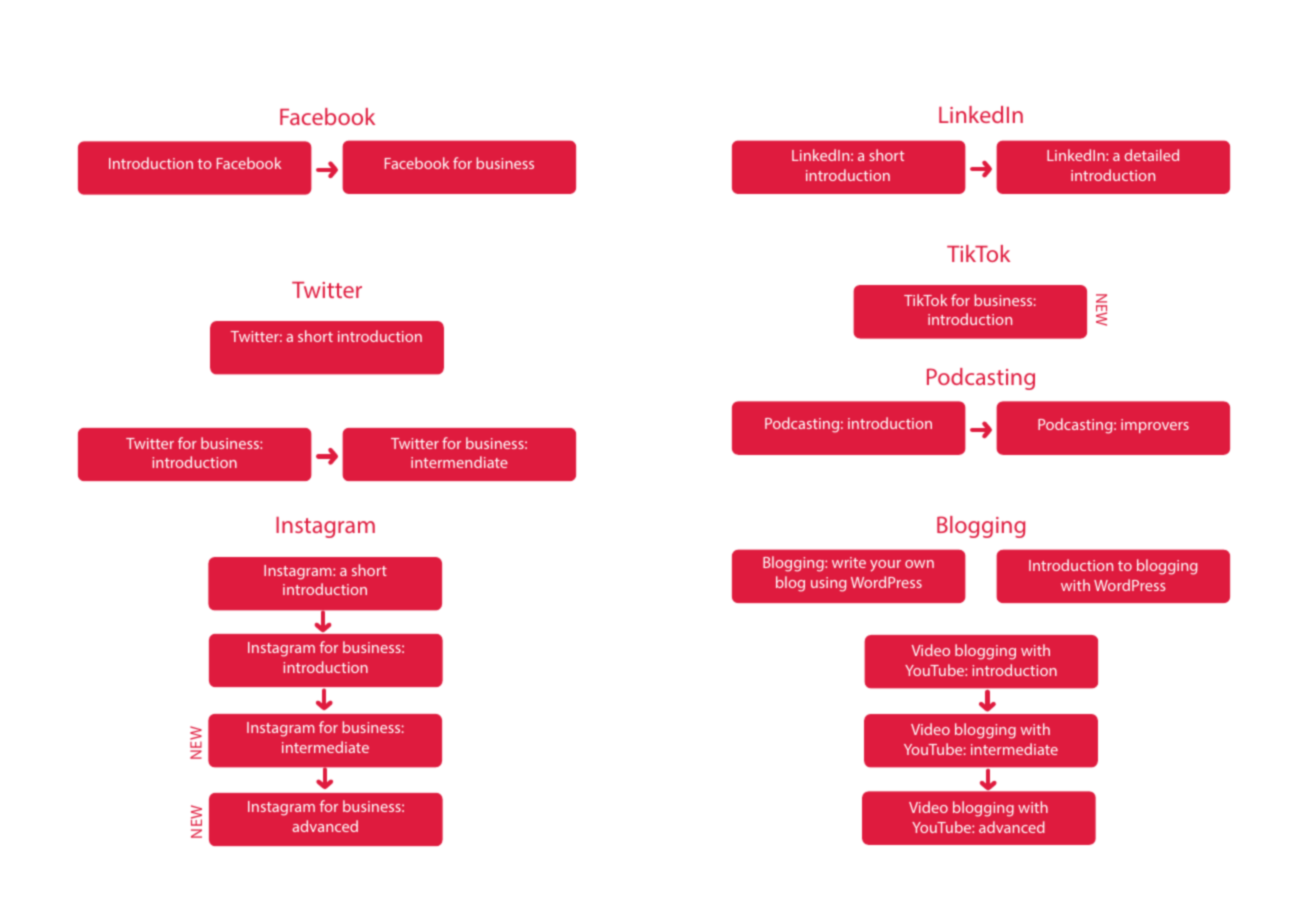 The height and width of the screenshot is (924, 1308). I want to click on your, so click(885, 566).
